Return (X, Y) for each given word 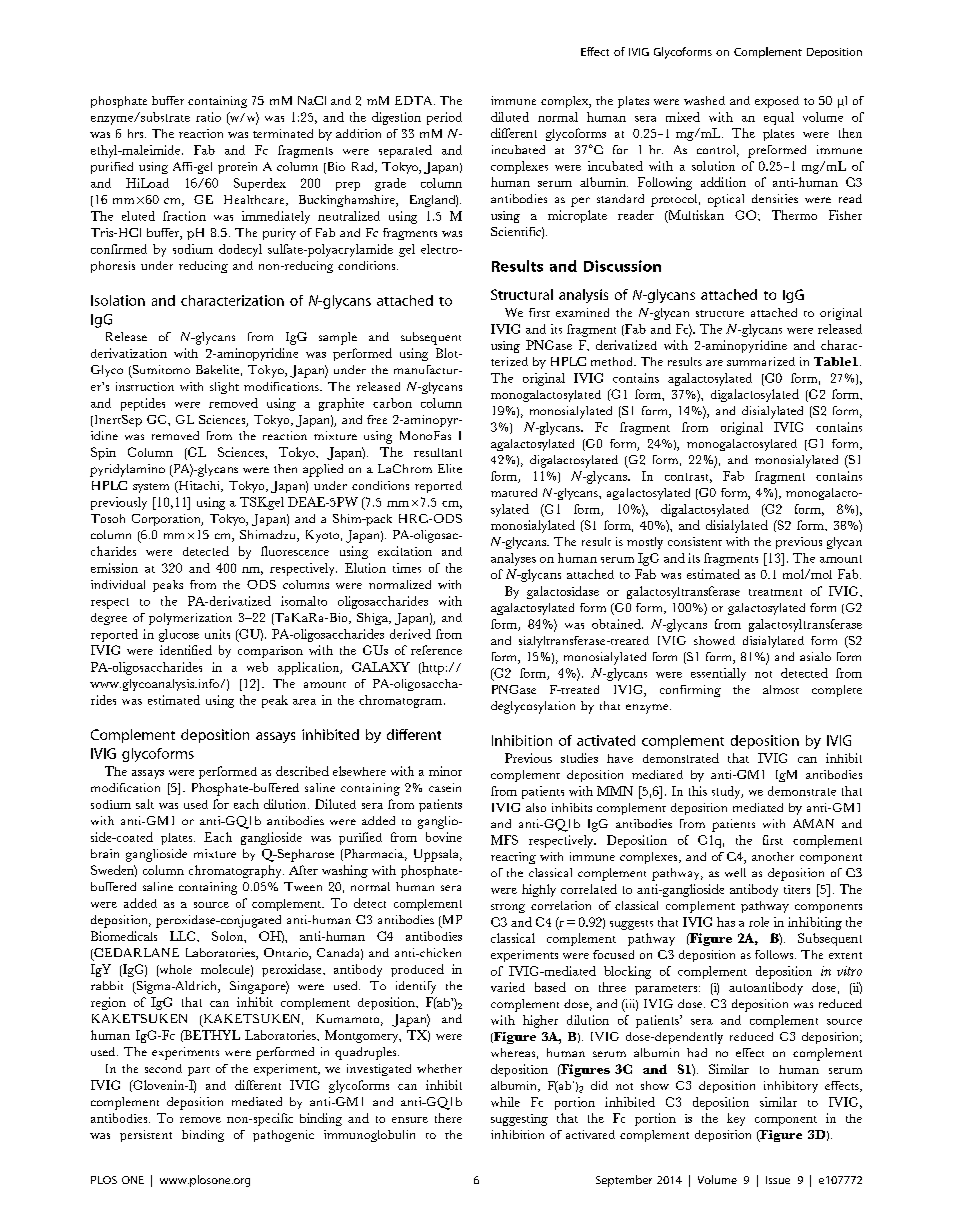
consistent (695, 541)
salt (145, 804)
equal (779, 118)
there (448, 1118)
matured (514, 492)
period (444, 118)
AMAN (813, 823)
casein (445, 787)
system (151, 488)
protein (237, 168)
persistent (146, 1136)
